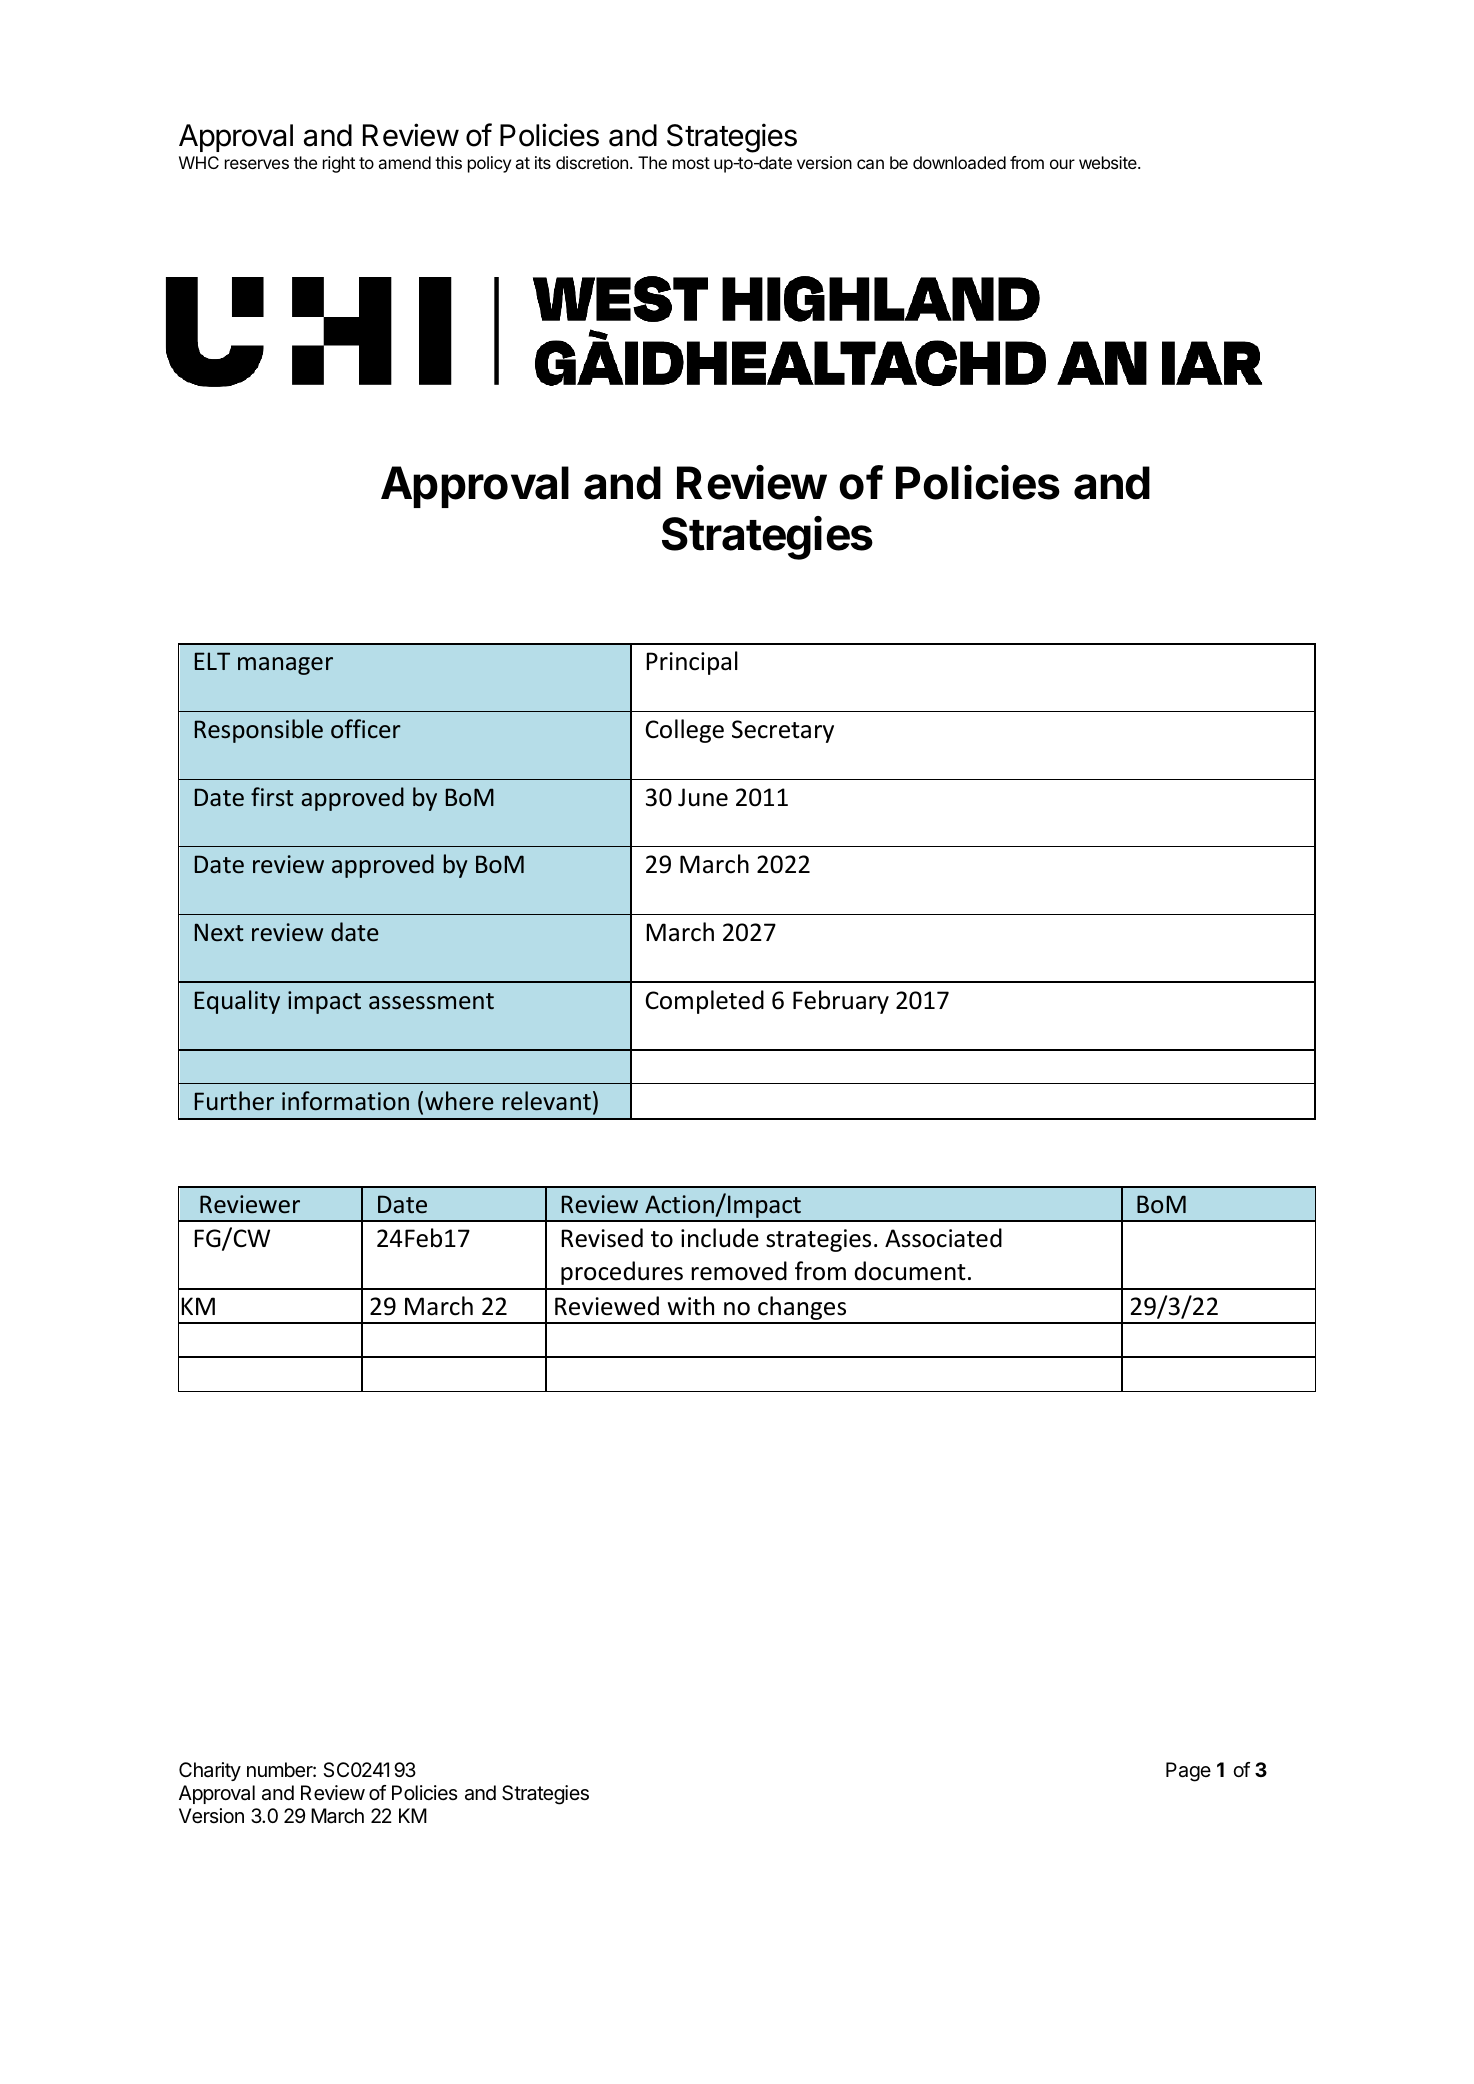 This screenshot has width=1474, height=2084. Describe the element at coordinates (692, 663) in the screenshot. I see `Principal` at that location.
